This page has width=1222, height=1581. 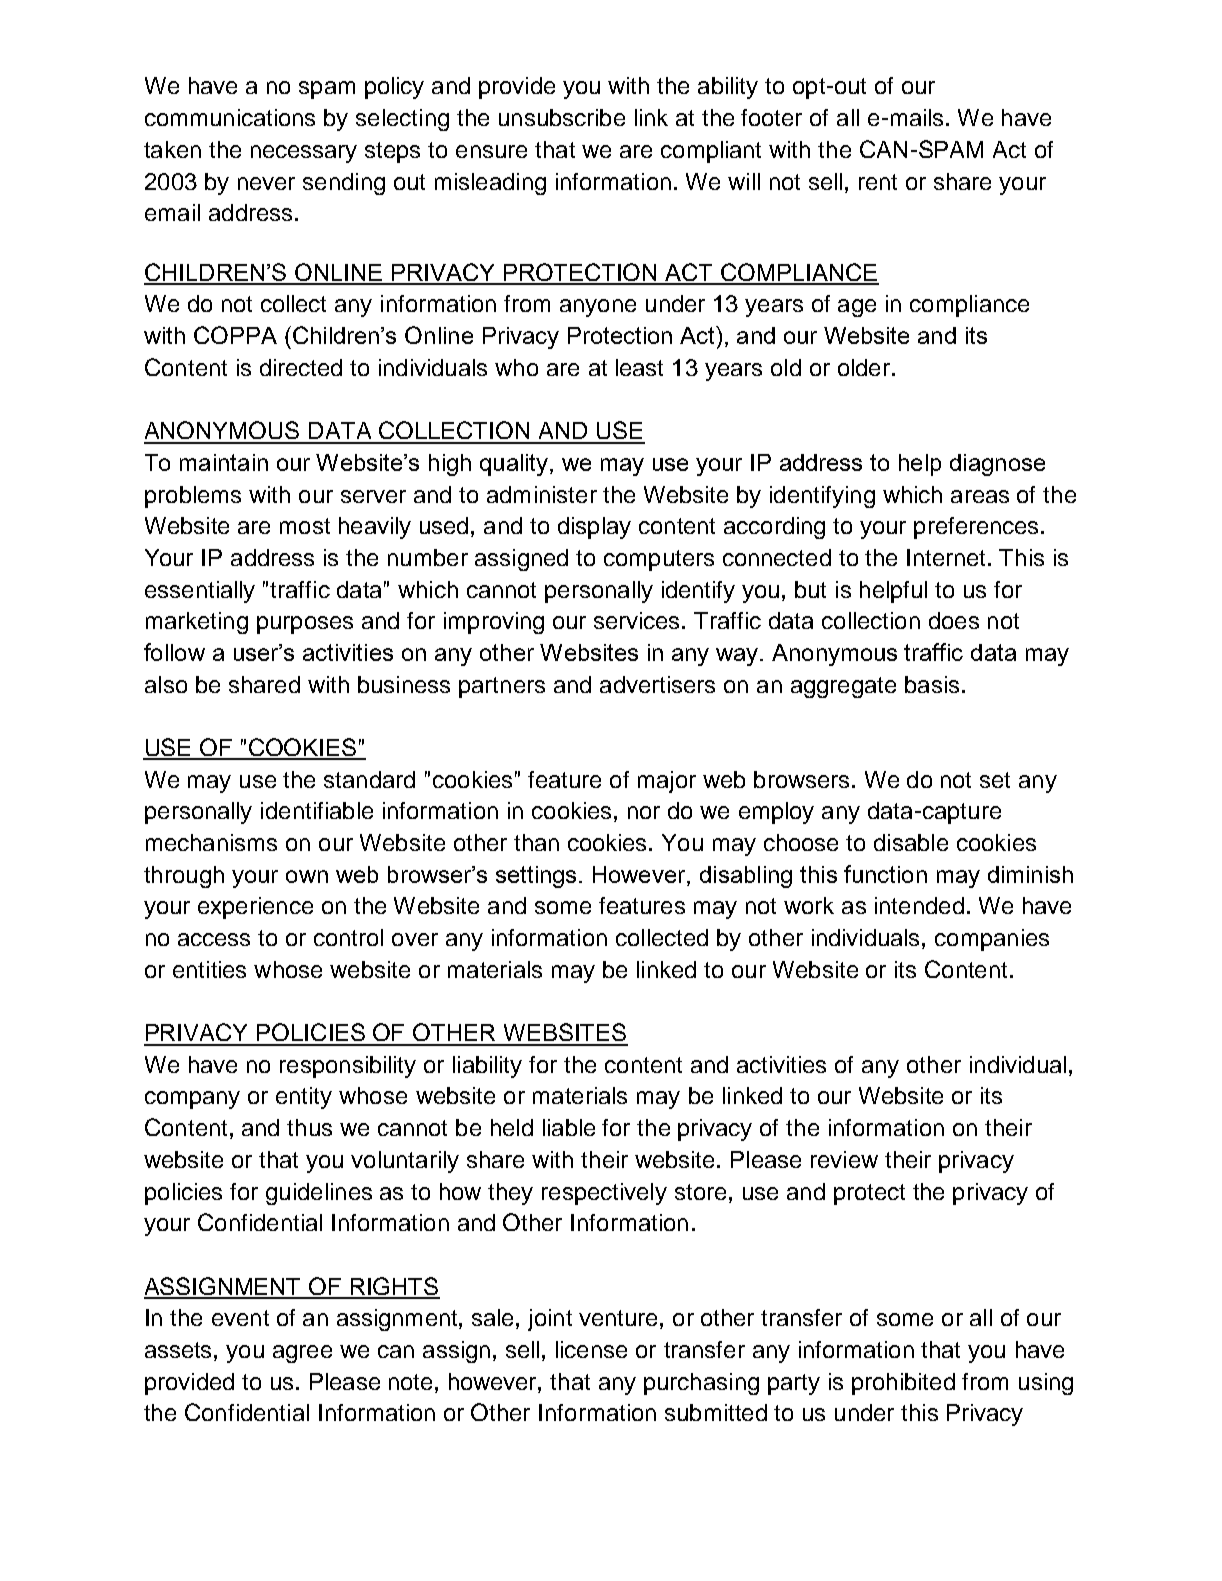 What do you see at coordinates (667, 782) in the page?
I see `major` at bounding box center [667, 782].
